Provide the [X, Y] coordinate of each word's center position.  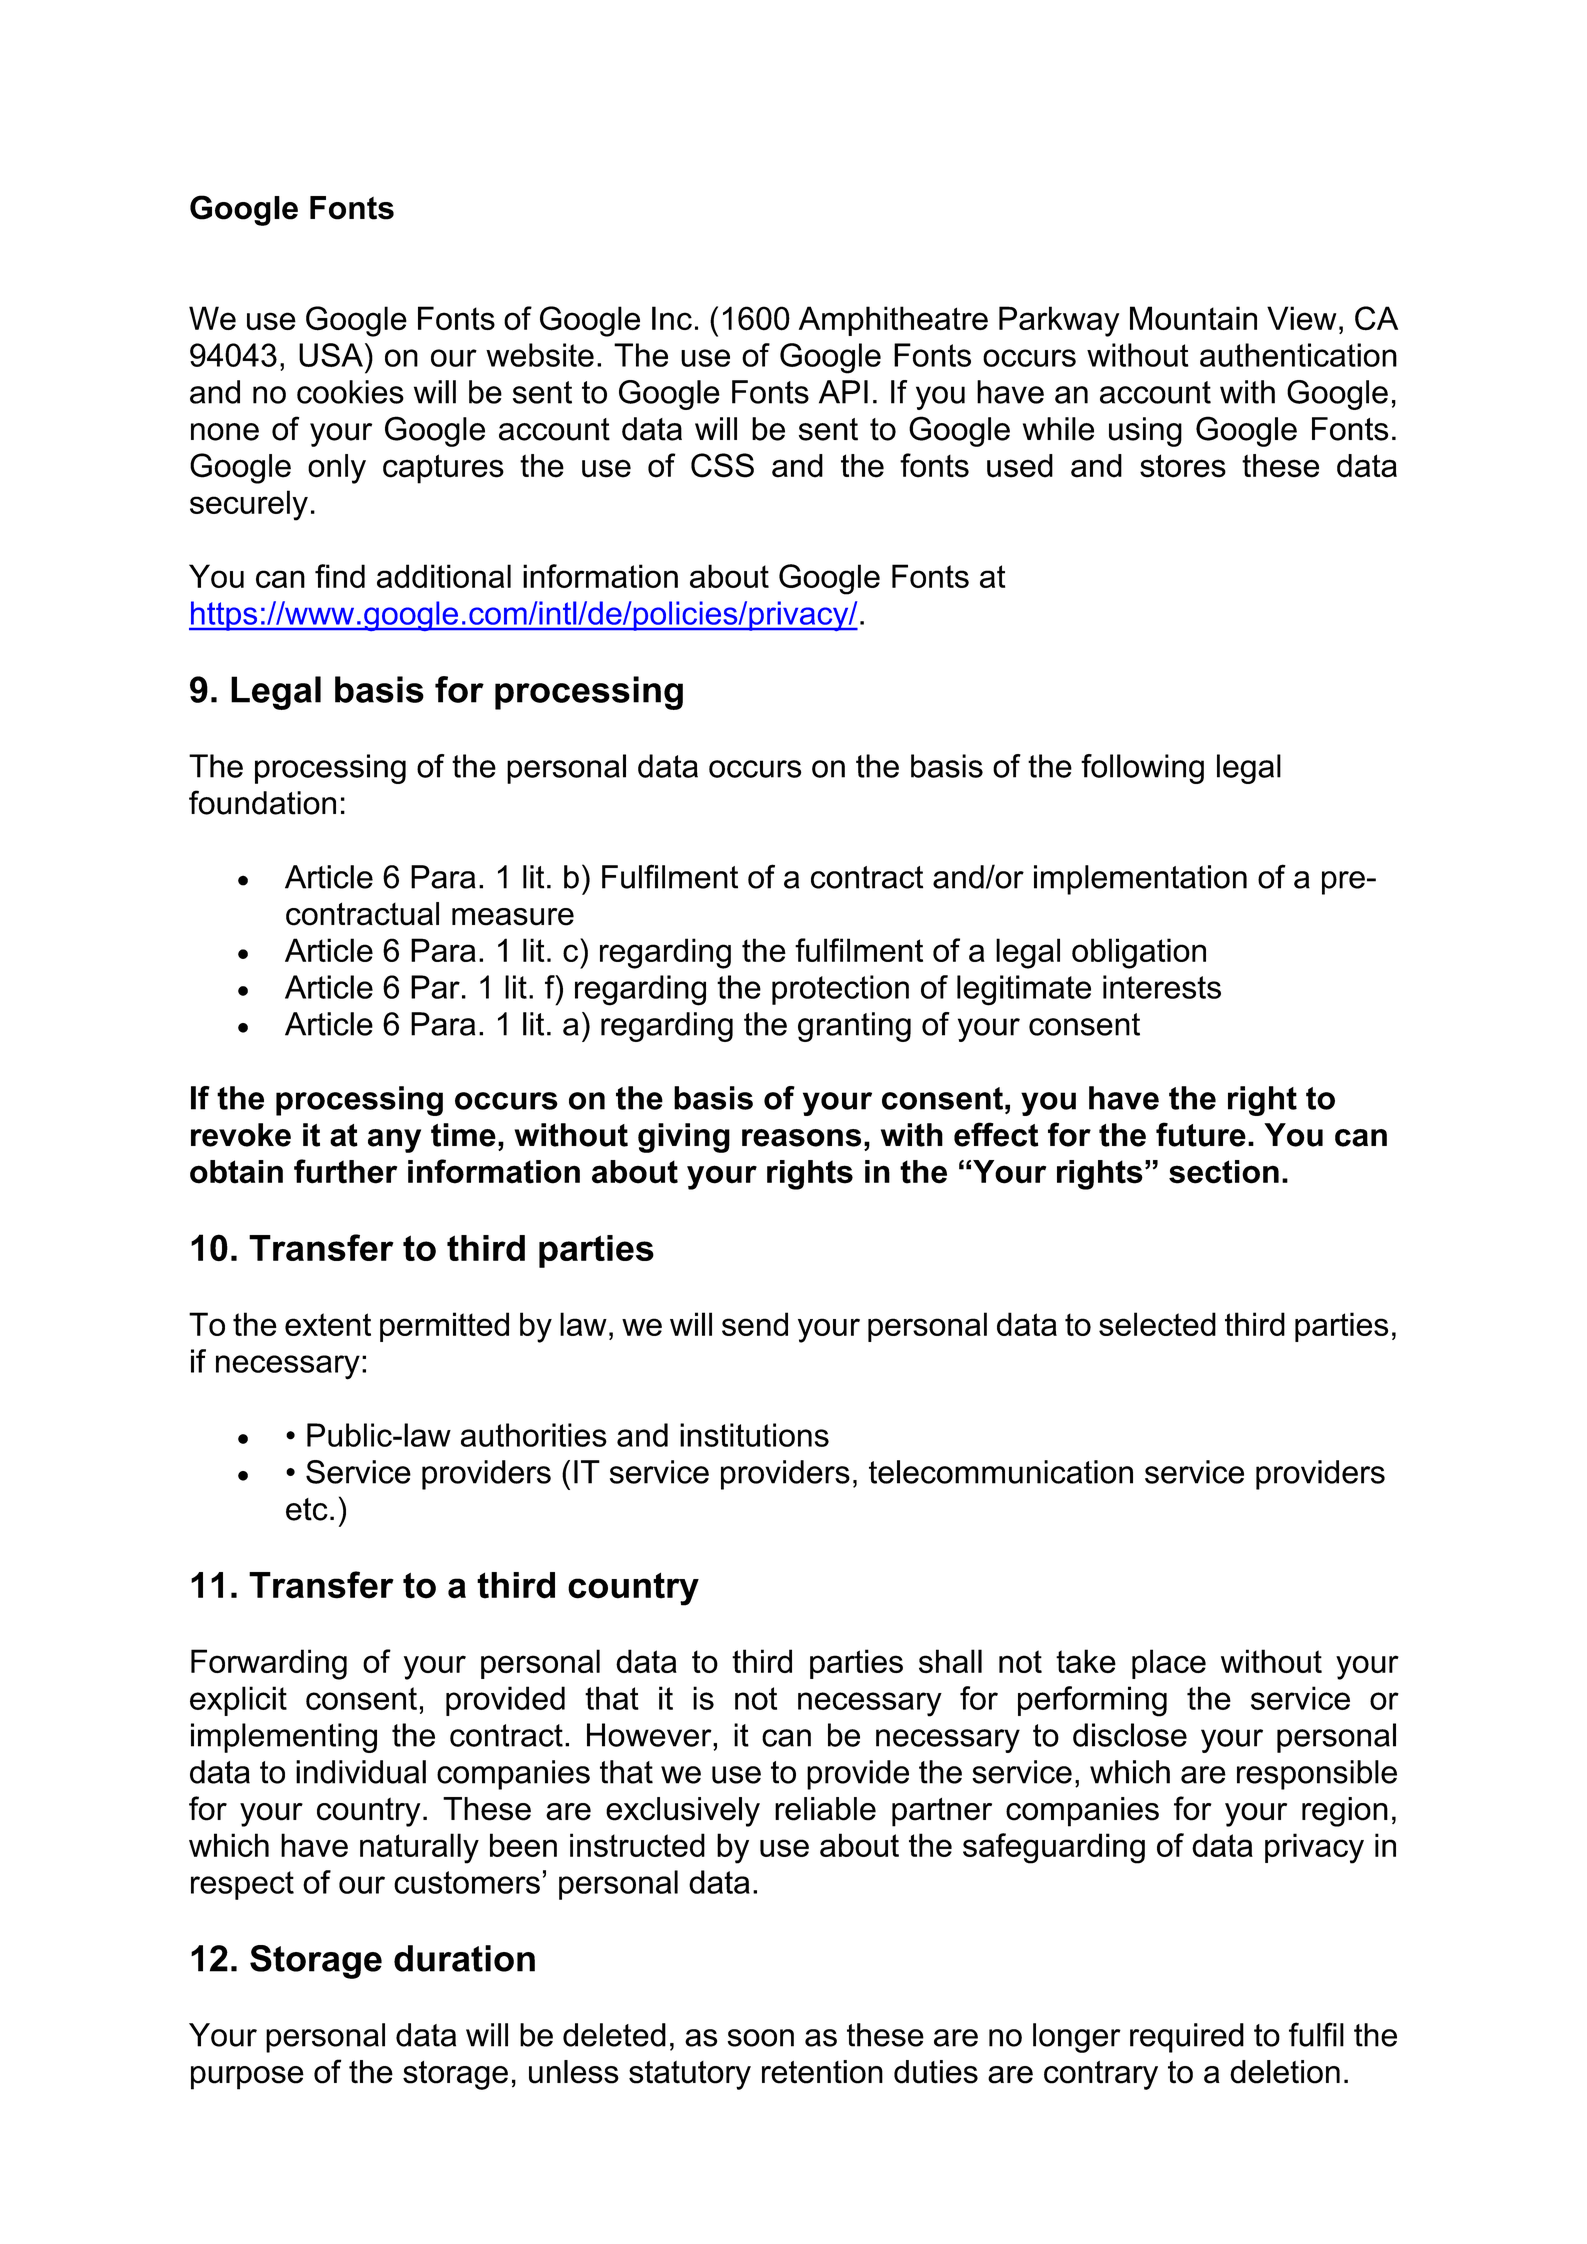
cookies [350, 392]
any [394, 1141]
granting [854, 1027]
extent [328, 1324]
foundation [262, 802]
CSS [722, 465]
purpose [247, 2078]
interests [1162, 987]
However [650, 1735]
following [1142, 769]
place [1169, 1664]
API [843, 392]
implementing [284, 1738]
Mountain [1193, 318]
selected [1157, 1324]
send [755, 1324]
